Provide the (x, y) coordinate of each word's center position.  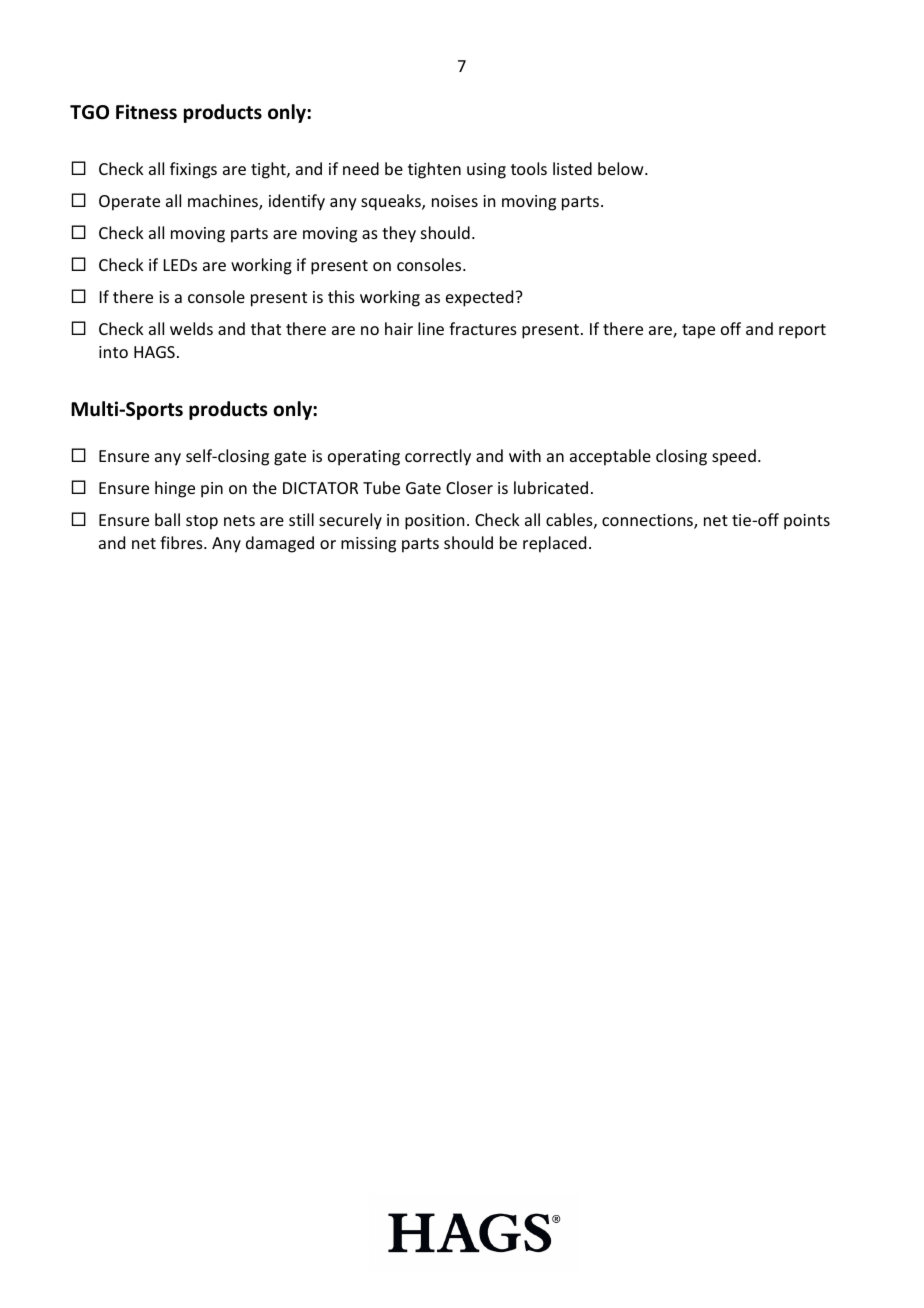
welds (191, 328)
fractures (483, 328)
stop (202, 522)
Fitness (146, 112)
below (622, 168)
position (434, 522)
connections (648, 521)
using (486, 171)
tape (698, 331)
